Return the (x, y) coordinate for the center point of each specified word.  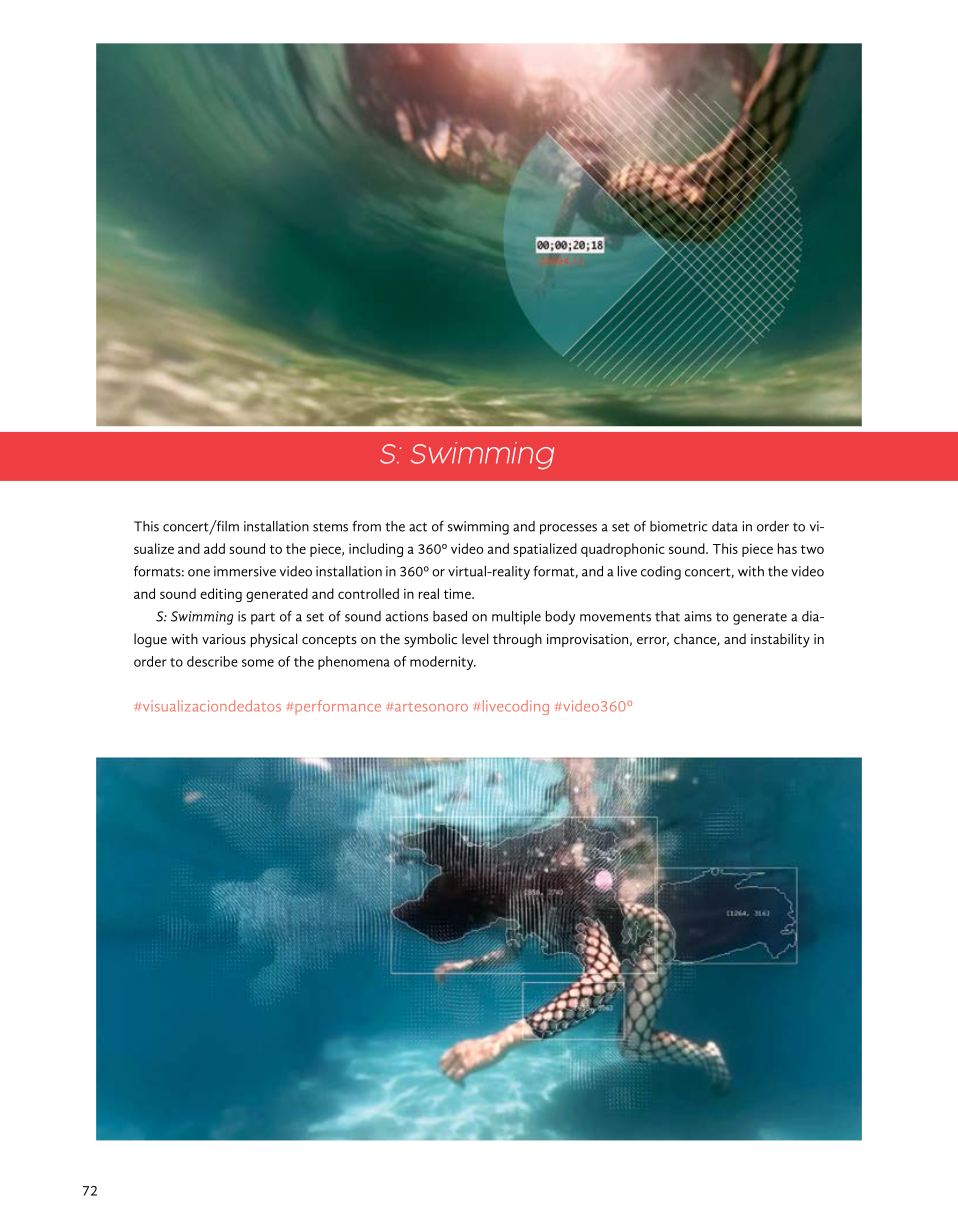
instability (780, 640)
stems (330, 527)
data (725, 526)
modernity (443, 663)
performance (338, 707)
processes (568, 529)
